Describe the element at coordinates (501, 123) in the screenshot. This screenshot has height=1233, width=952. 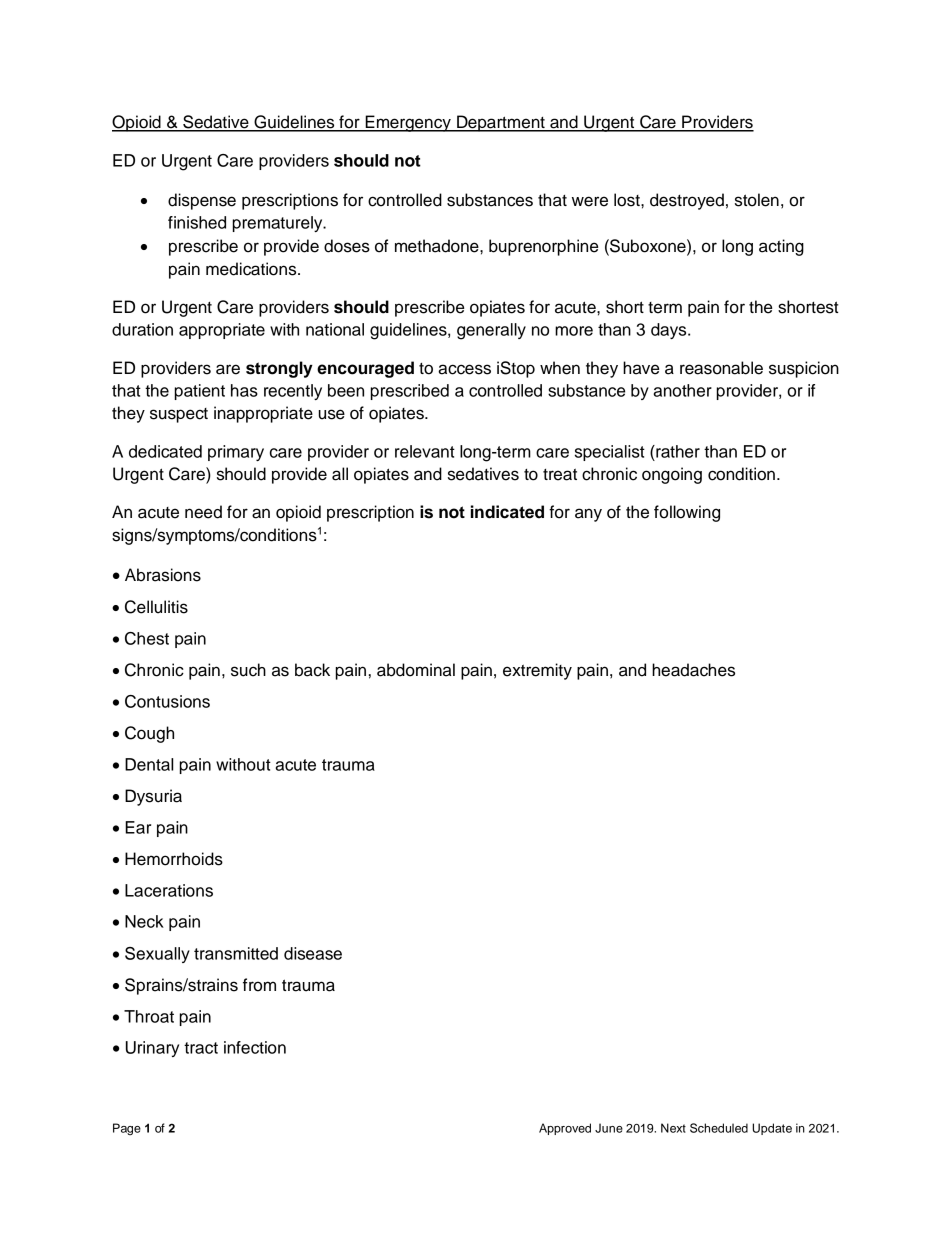
I see `Department` at that location.
